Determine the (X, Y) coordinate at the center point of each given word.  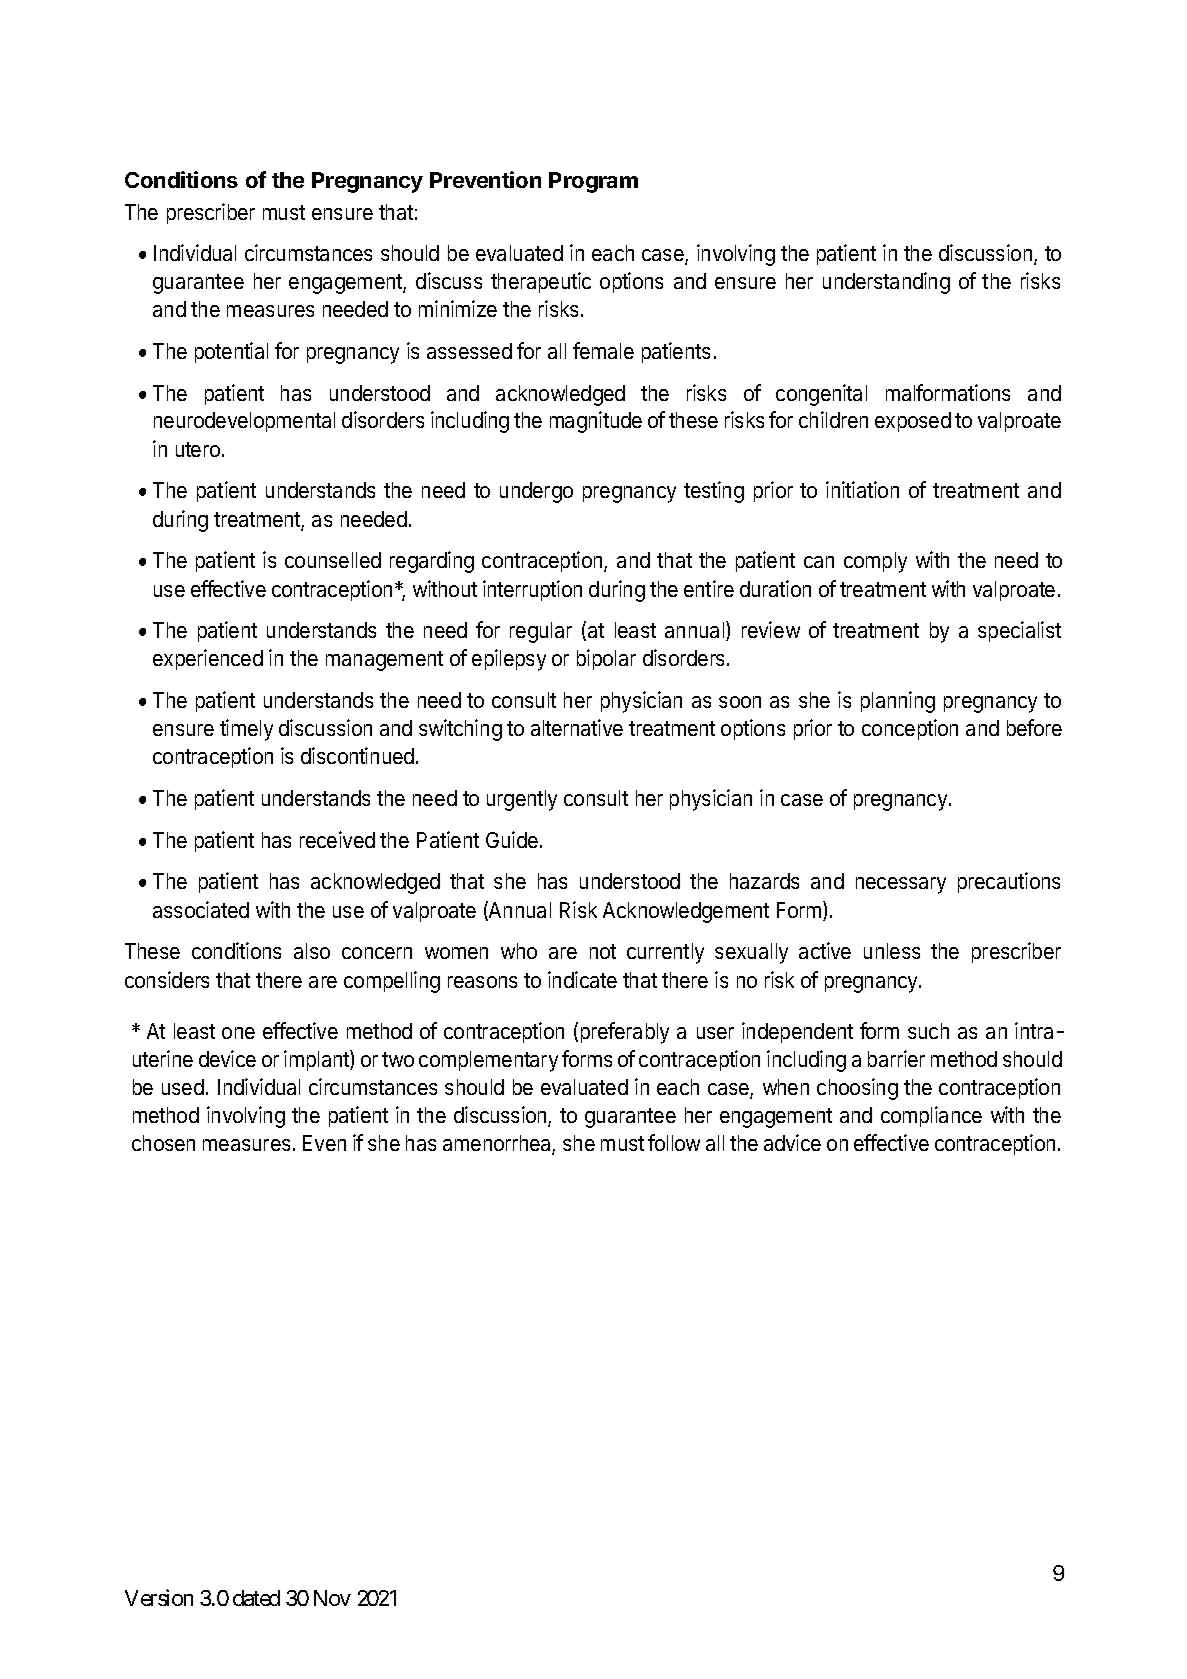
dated (256, 1598)
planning (898, 702)
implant (317, 1060)
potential (231, 352)
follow (674, 1142)
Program (593, 182)
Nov (332, 1598)
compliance (931, 1116)
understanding (886, 283)
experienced (208, 659)
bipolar (606, 659)
